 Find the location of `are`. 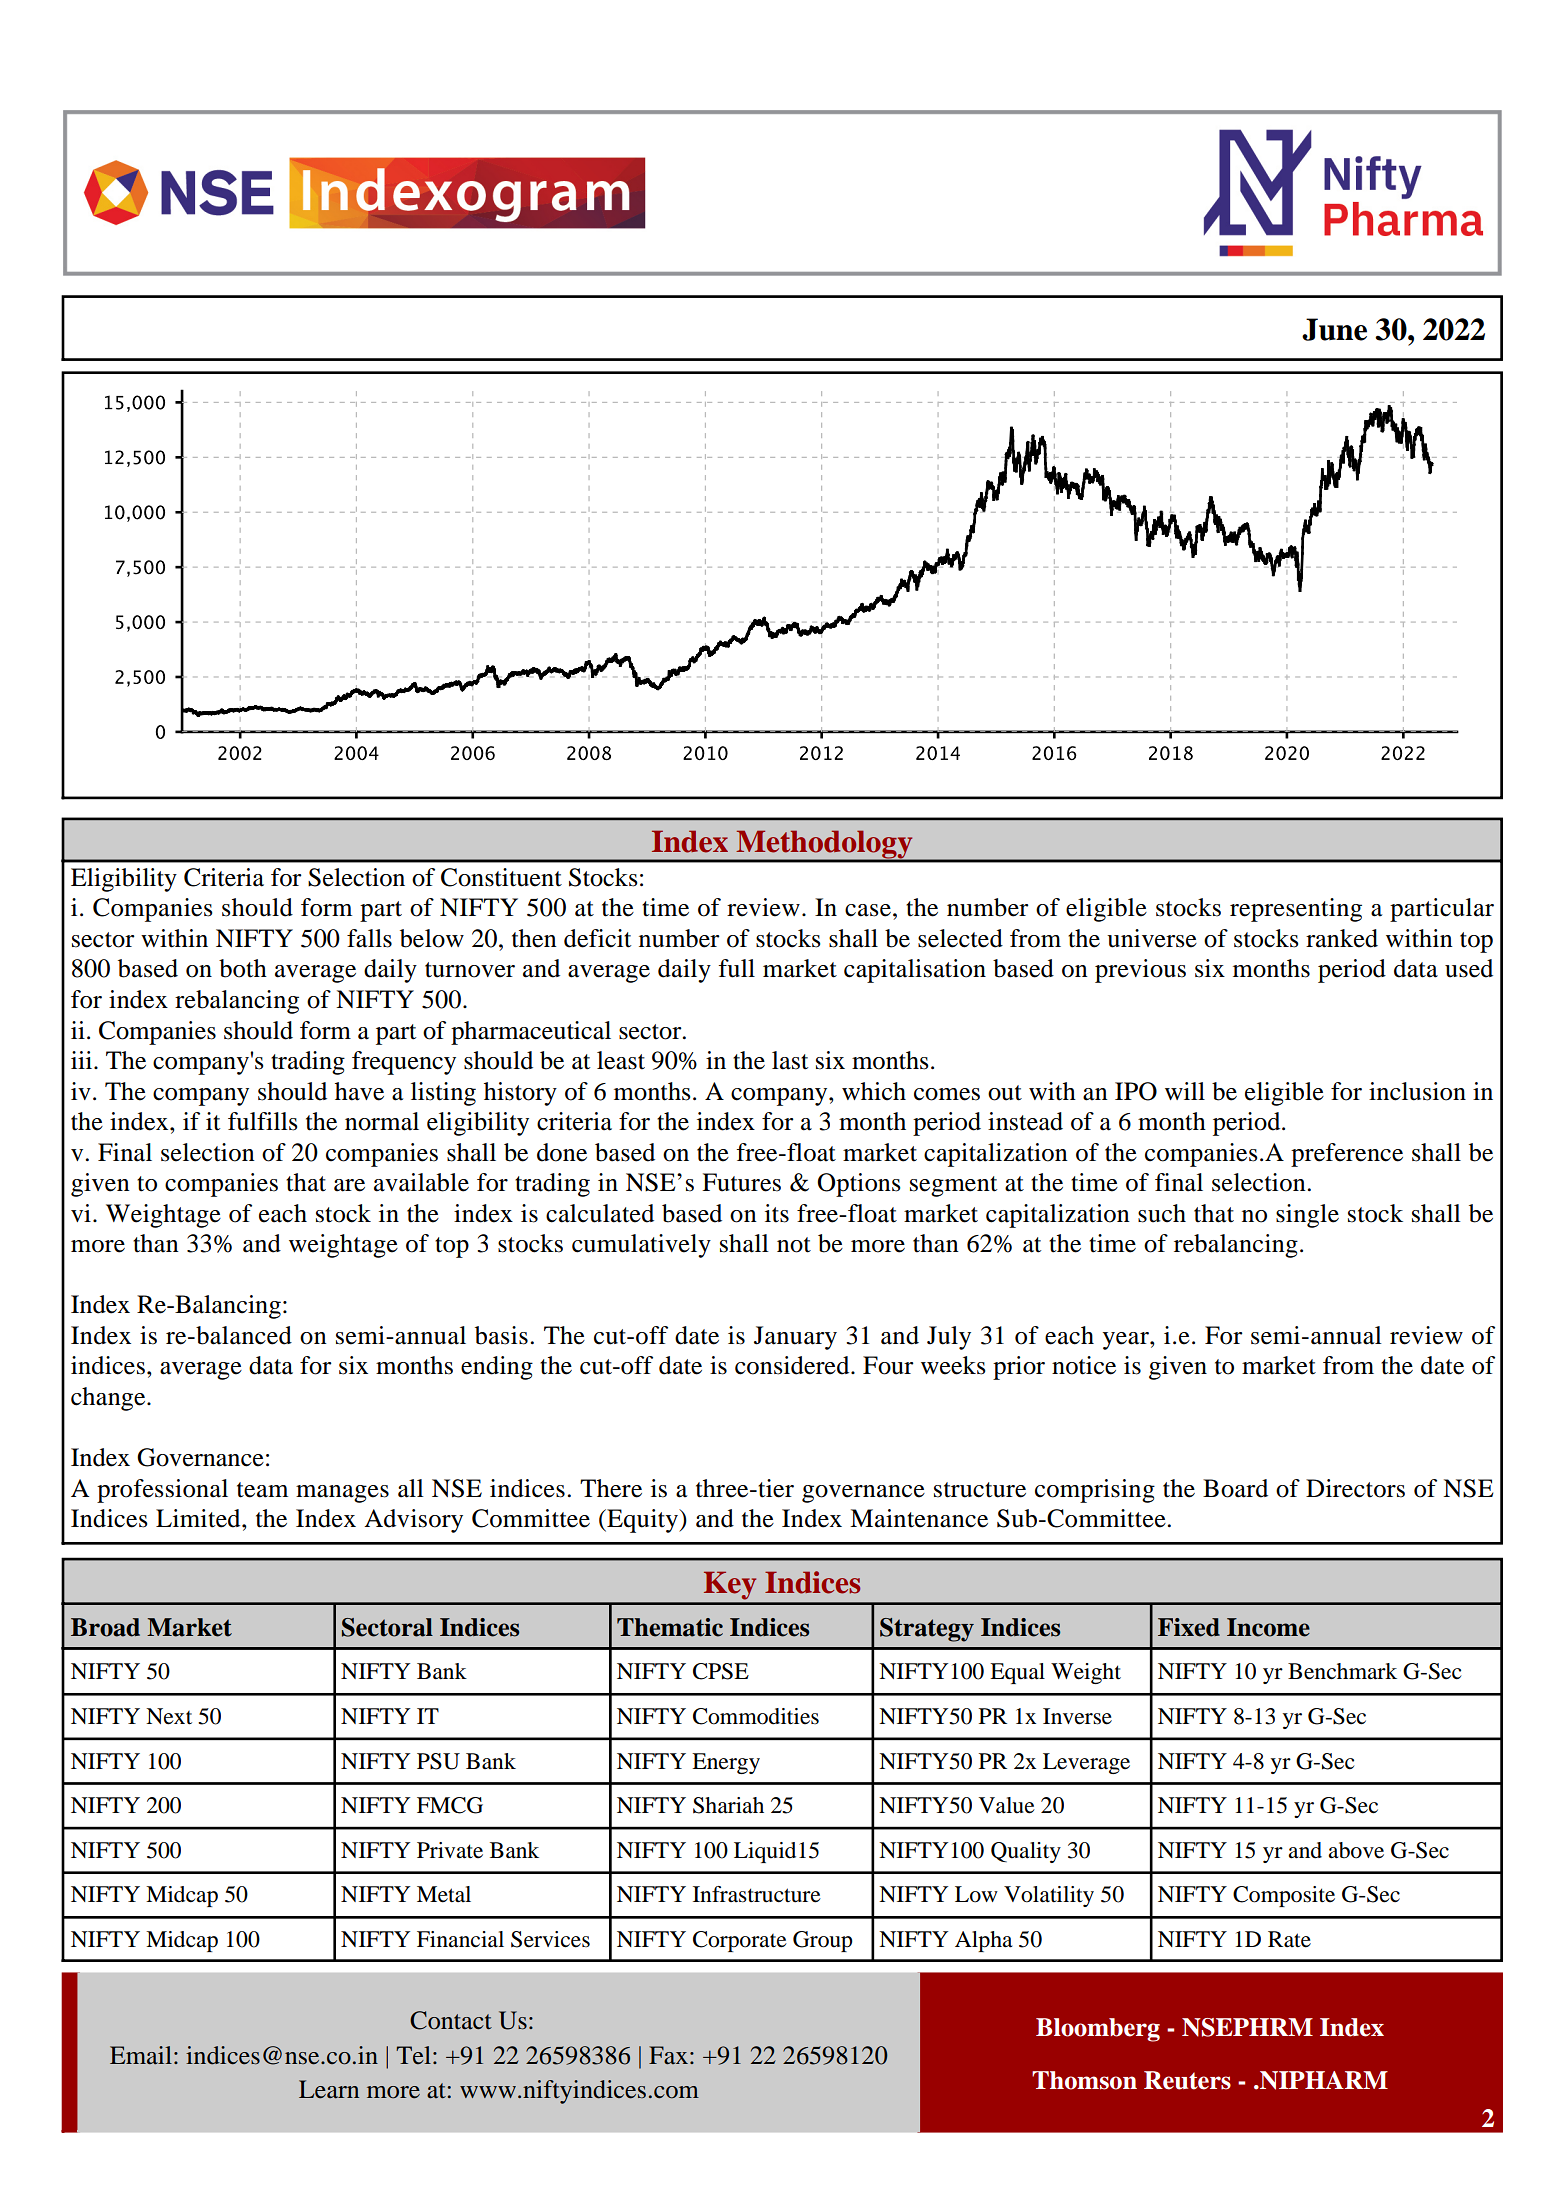

are is located at coordinates (349, 1185).
